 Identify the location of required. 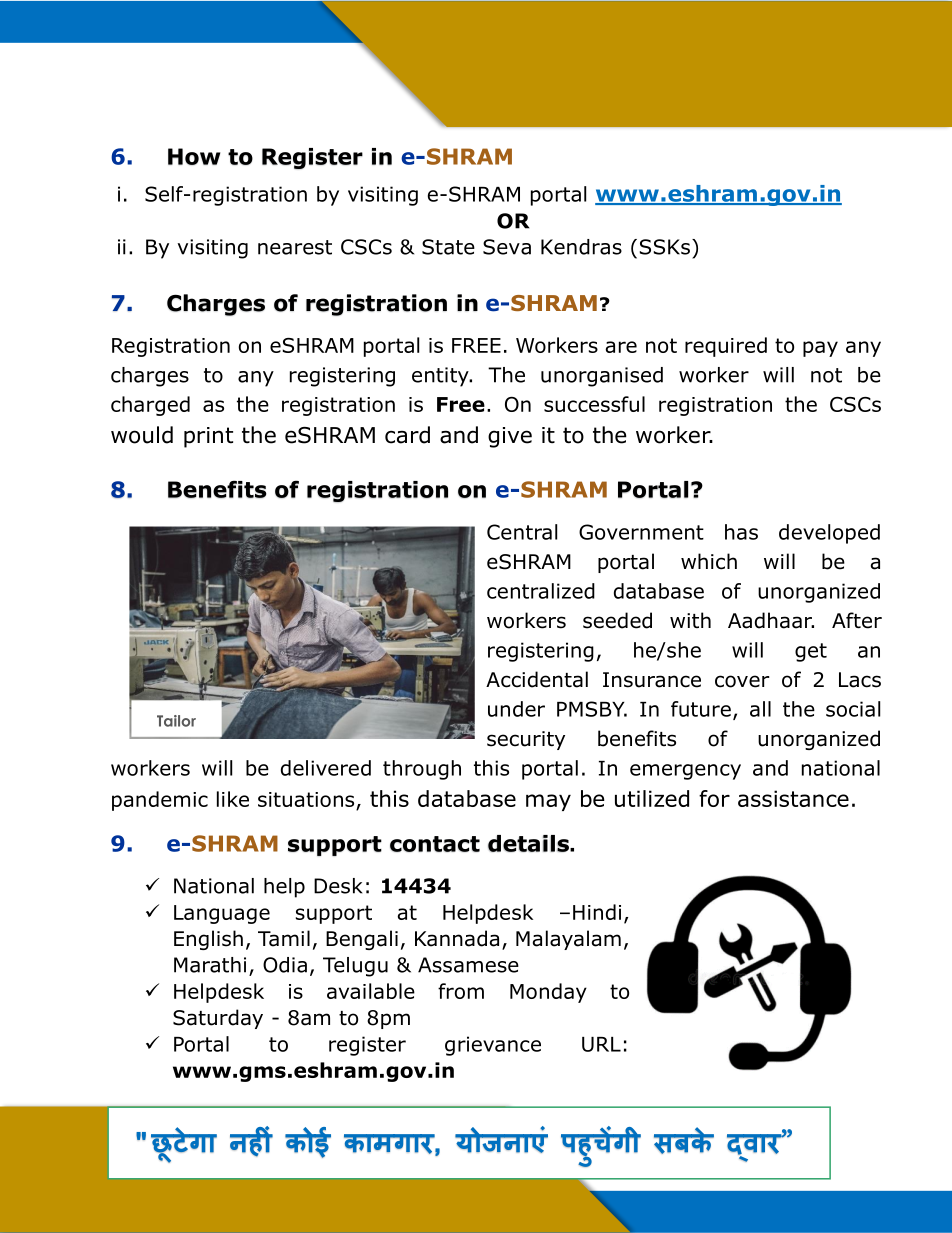
(726, 347).
